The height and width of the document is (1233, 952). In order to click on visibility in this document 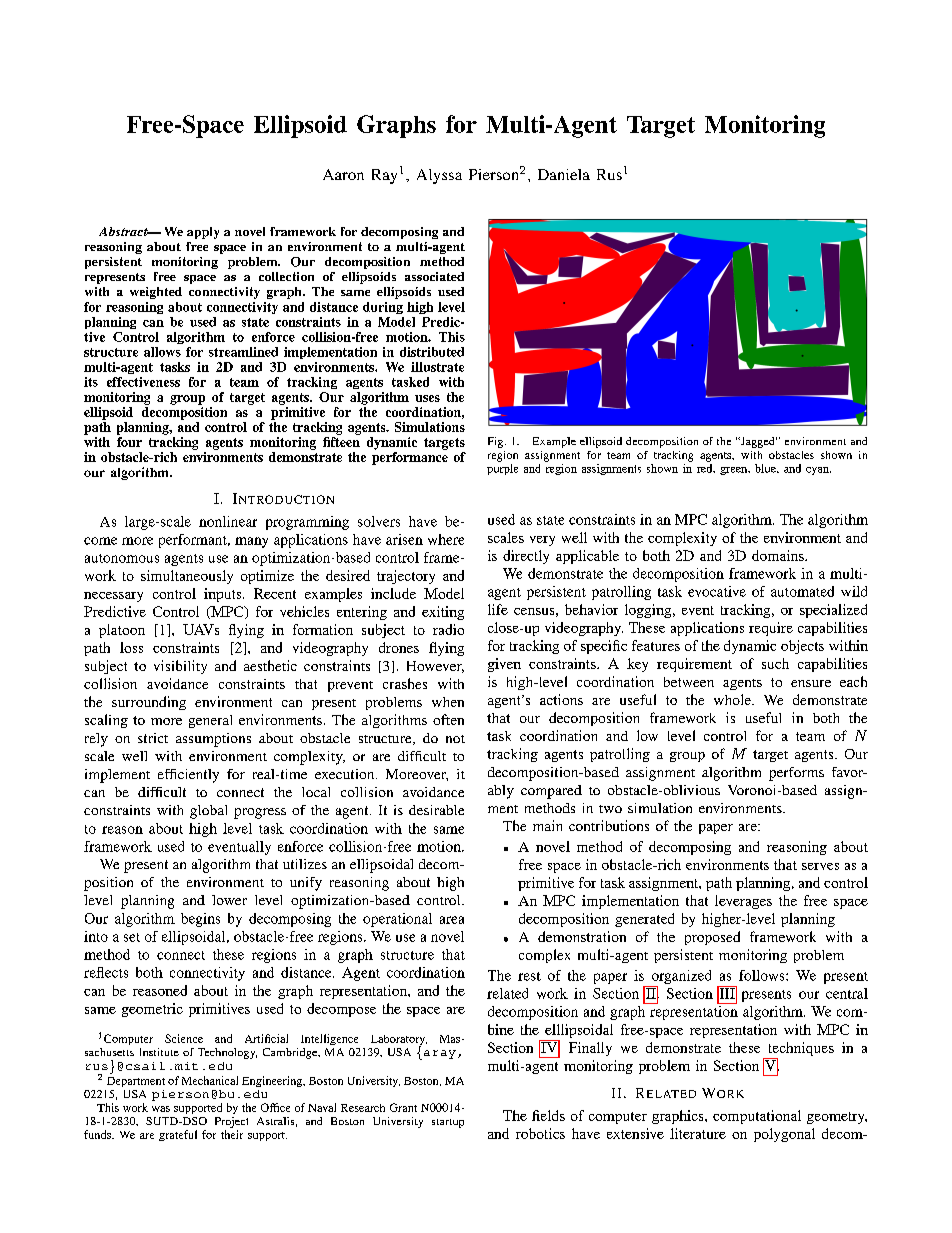, I will do `click(180, 667)`.
